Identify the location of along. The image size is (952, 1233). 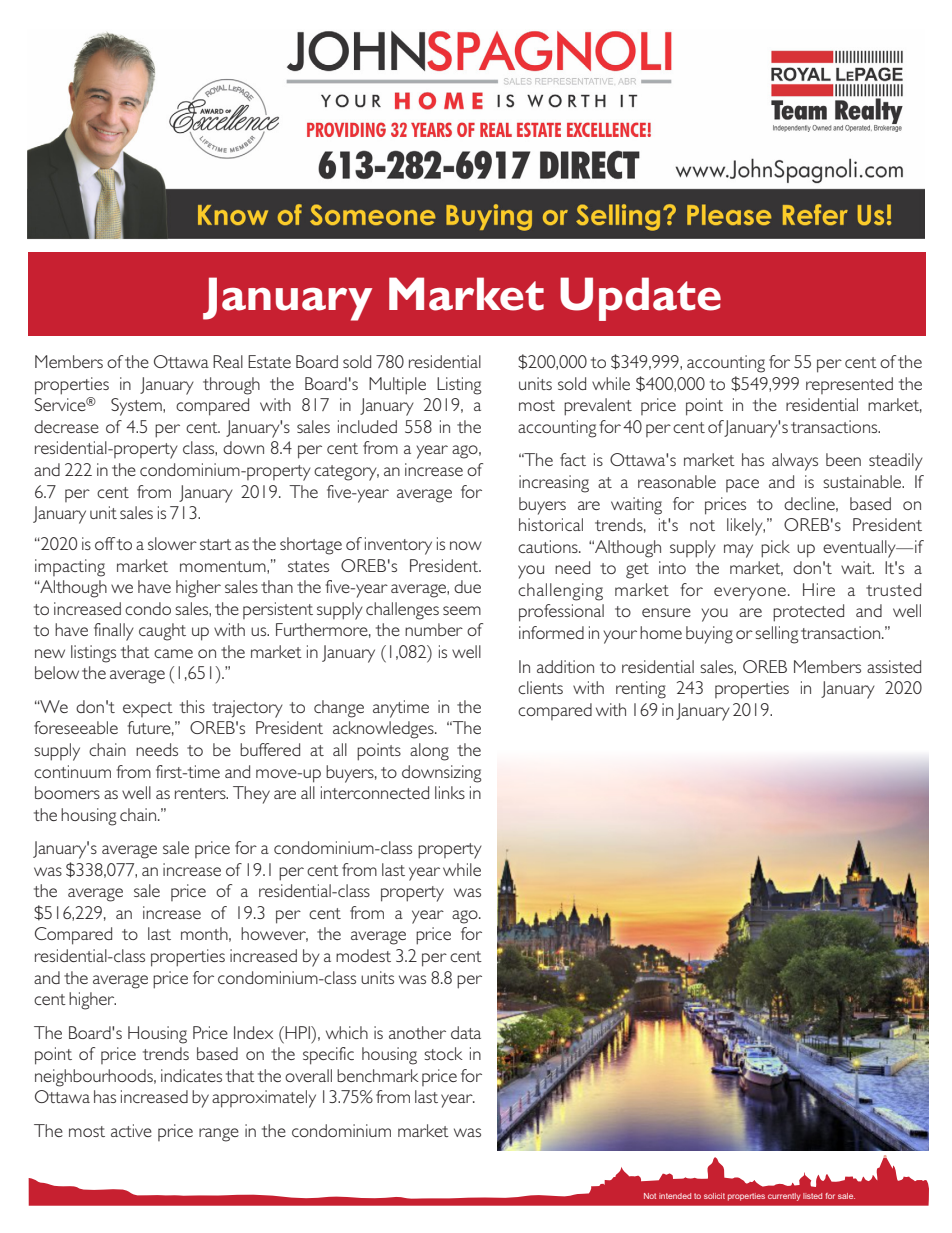
(429, 752).
